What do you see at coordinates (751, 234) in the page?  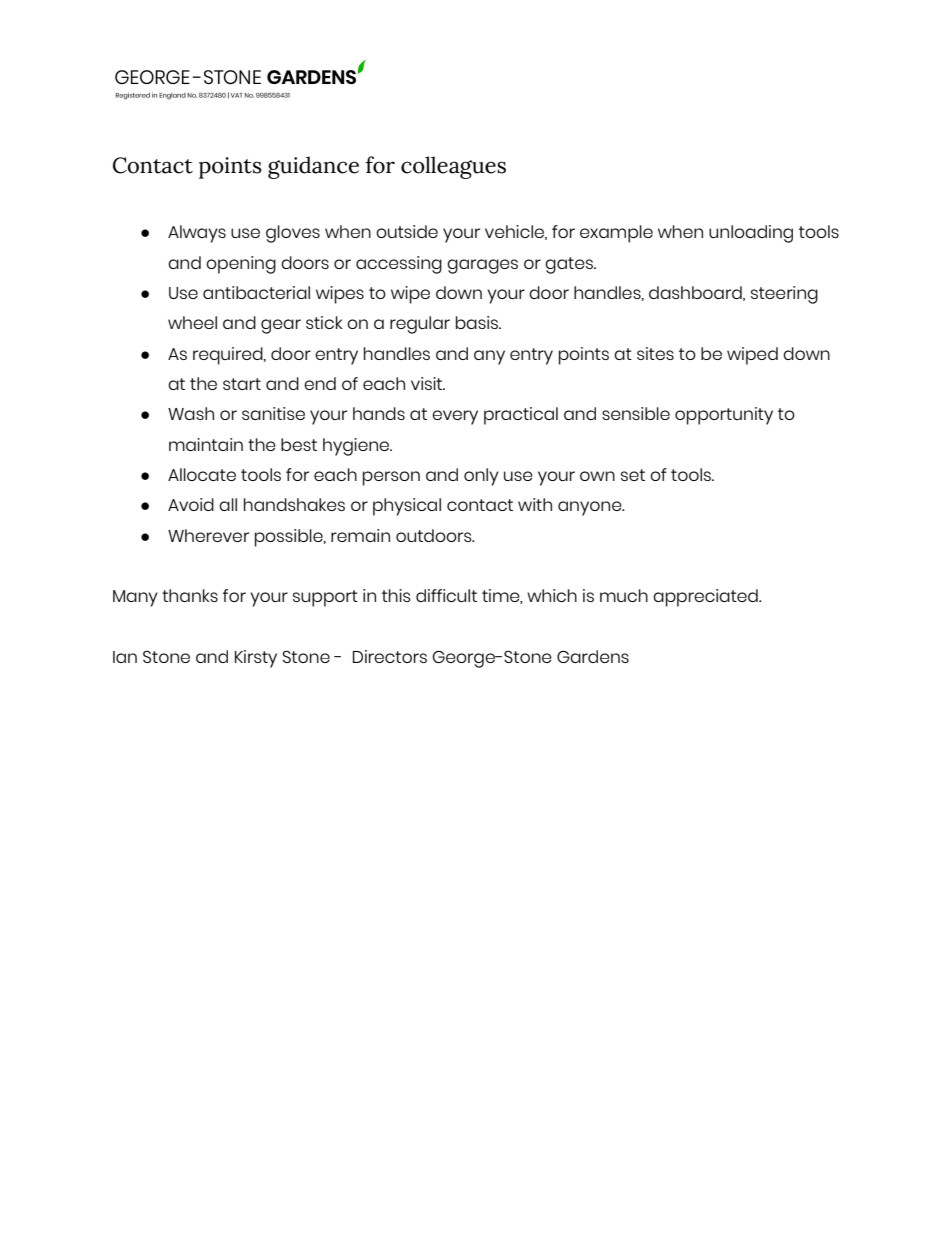 I see `unloading` at bounding box center [751, 234].
